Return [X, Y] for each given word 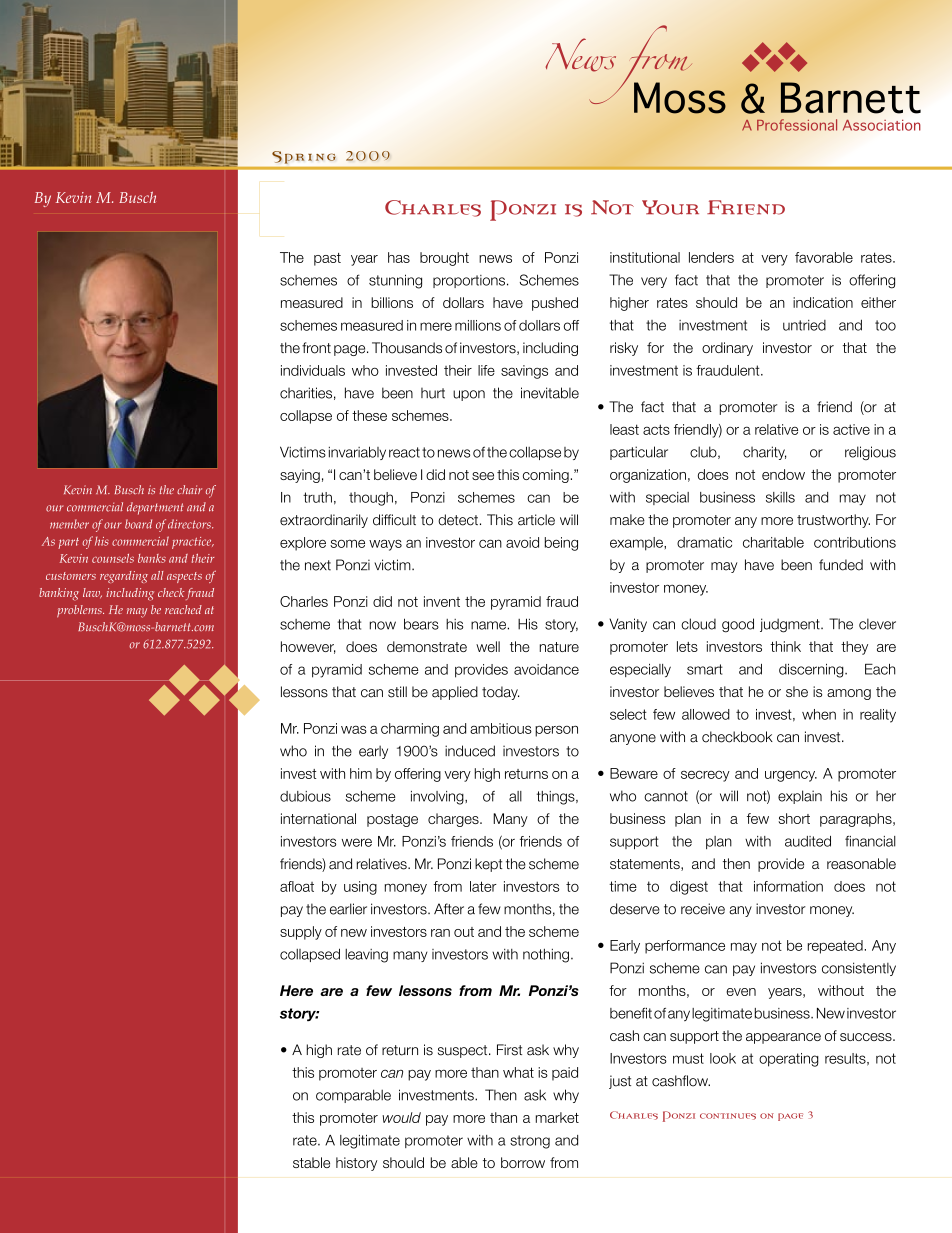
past [327, 259]
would [401, 1117]
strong [530, 1142]
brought [444, 259]
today [500, 693]
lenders [711, 257]
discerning [812, 671]
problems [80, 611]
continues [728, 1116]
